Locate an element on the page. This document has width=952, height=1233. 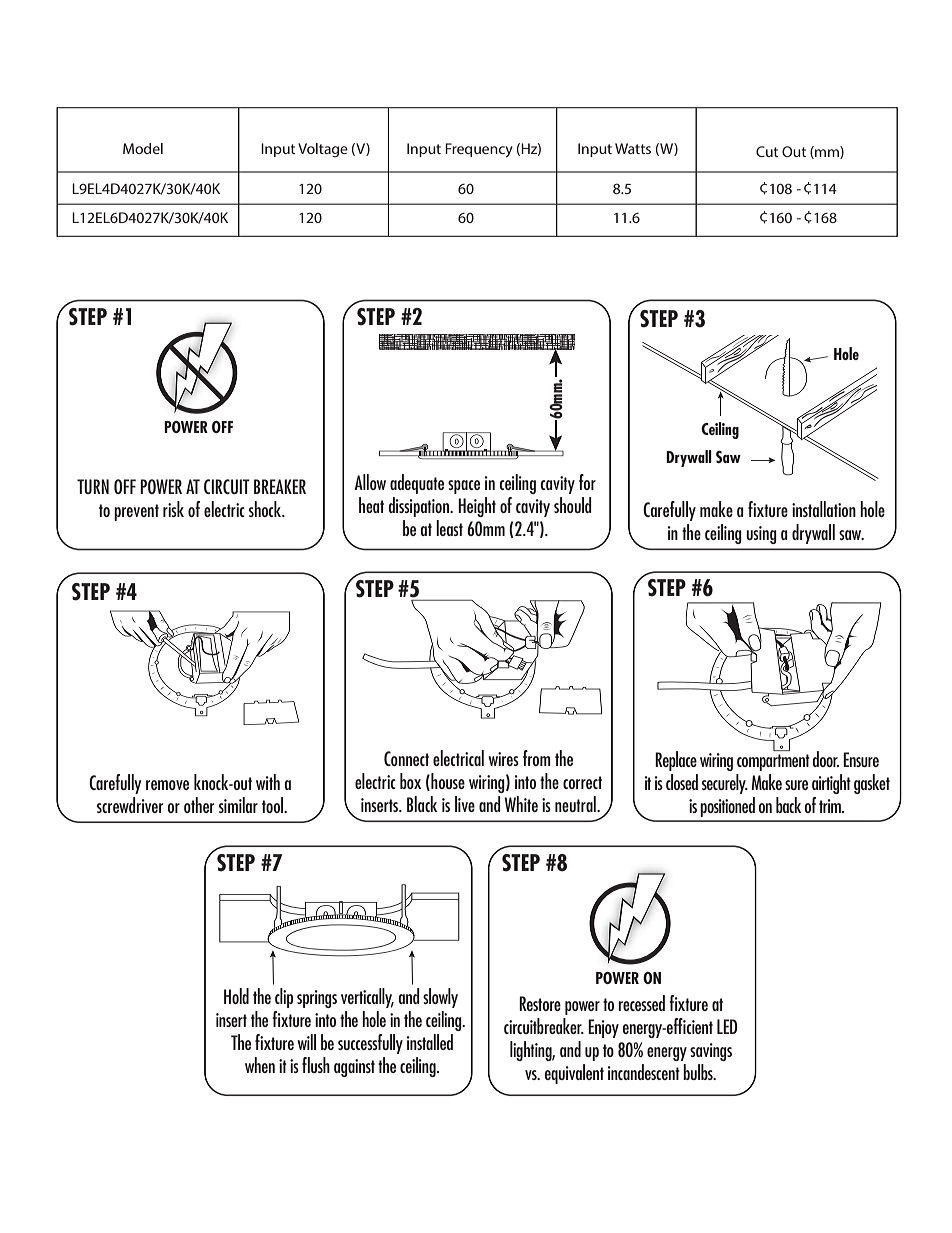
space is located at coordinates (464, 487).
